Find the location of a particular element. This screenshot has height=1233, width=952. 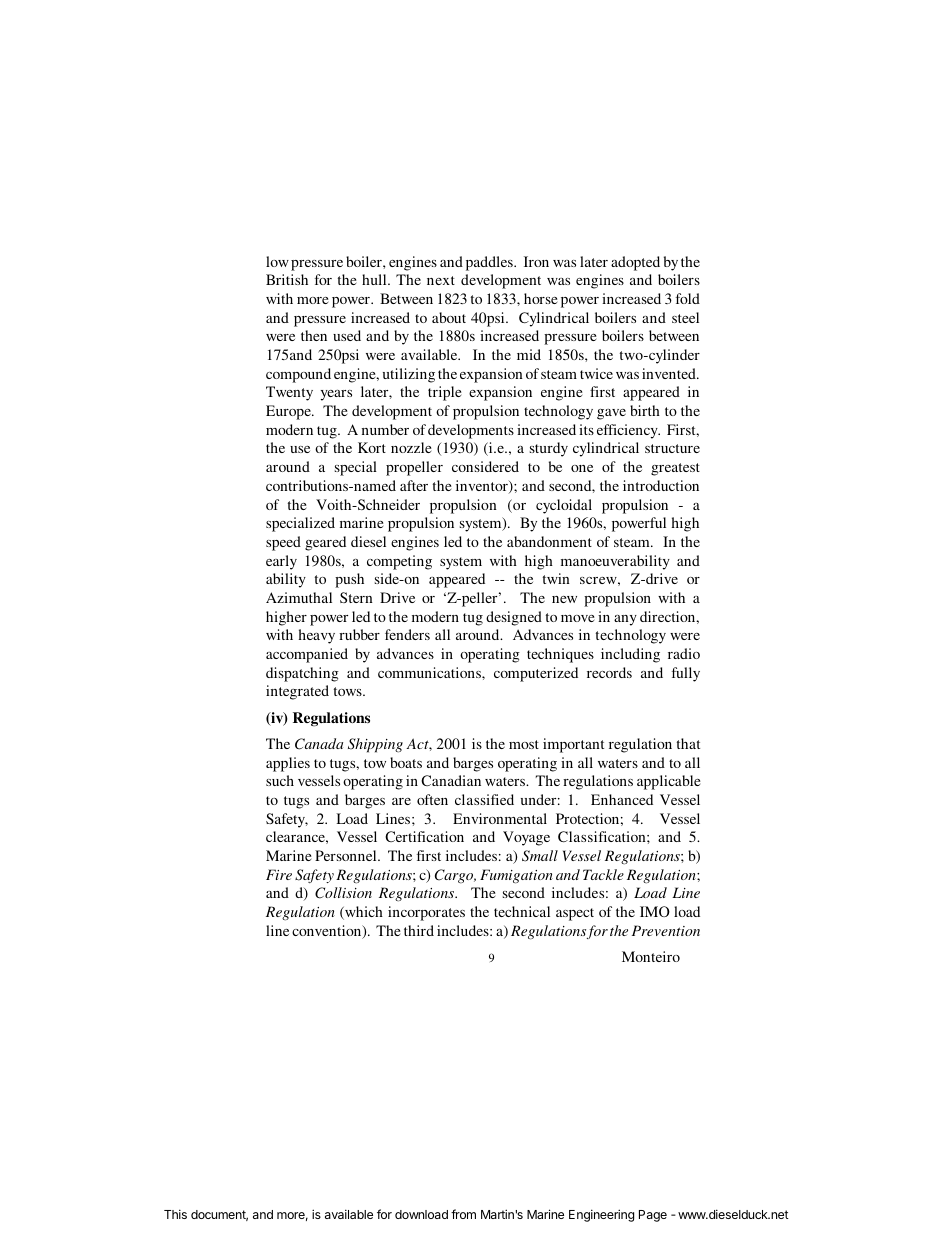

convention is located at coordinates (328, 932).
